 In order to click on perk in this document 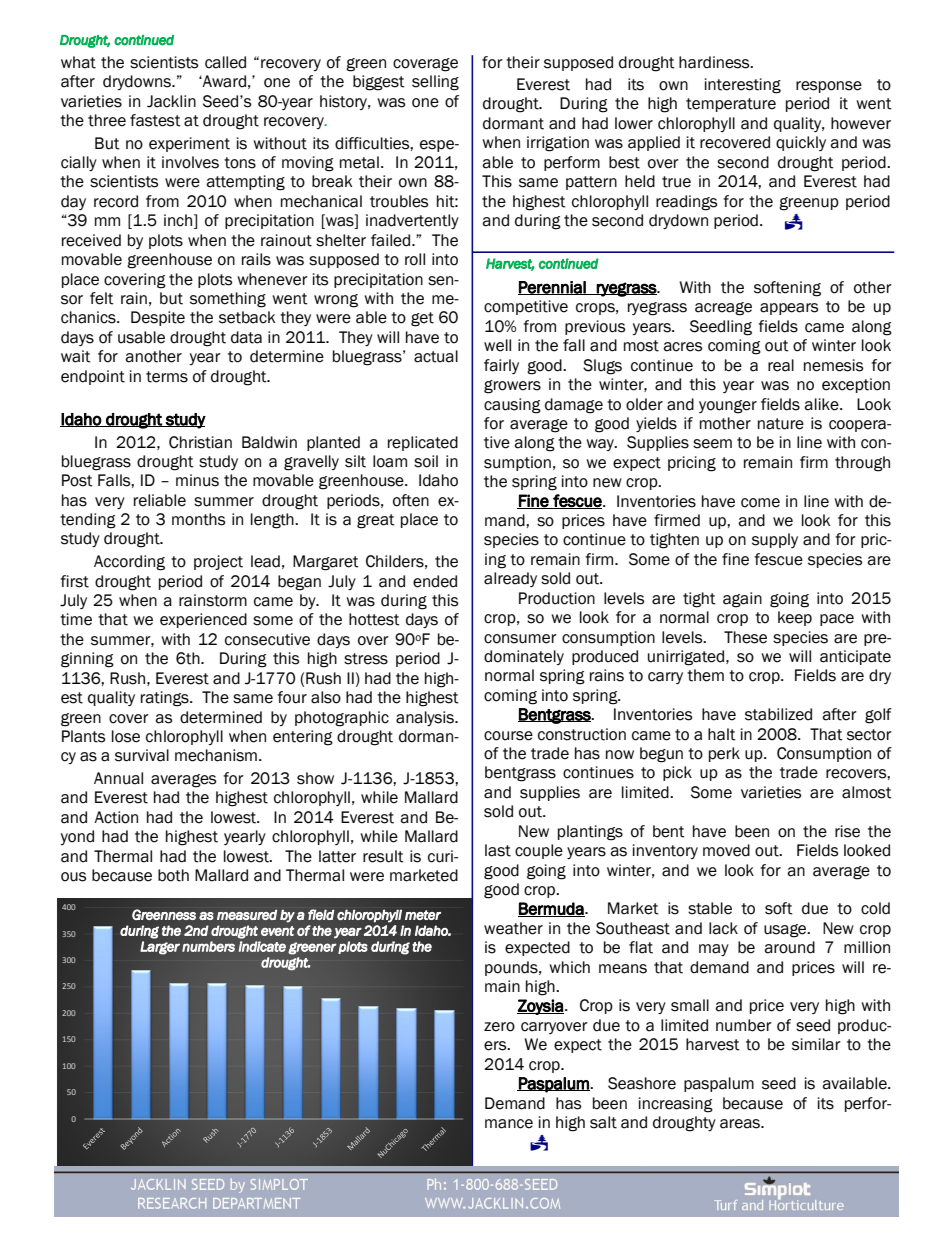, I will do `click(724, 754)`.
